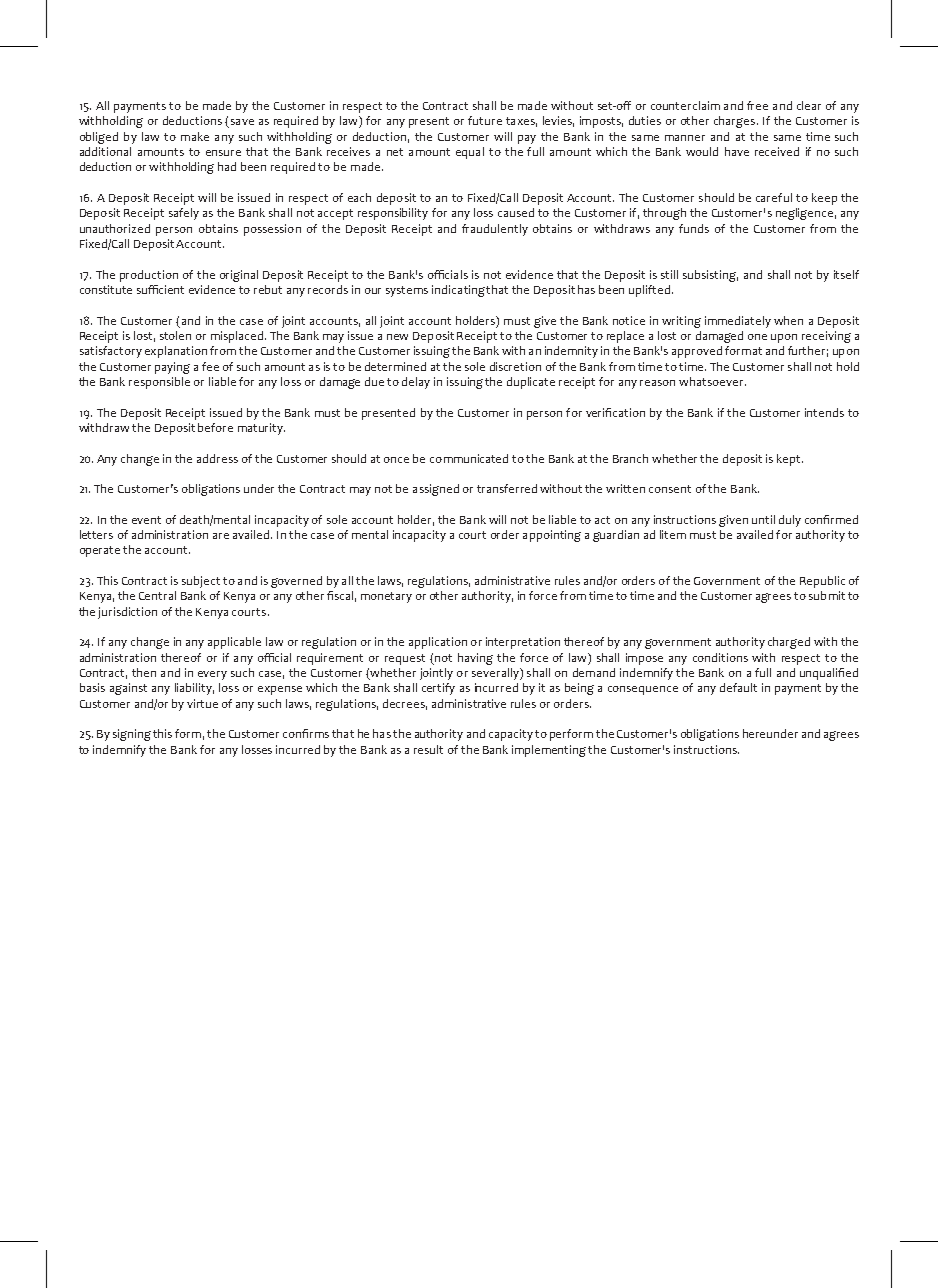  What do you see at coordinates (217, 458) in the page?
I see `address` at bounding box center [217, 458].
